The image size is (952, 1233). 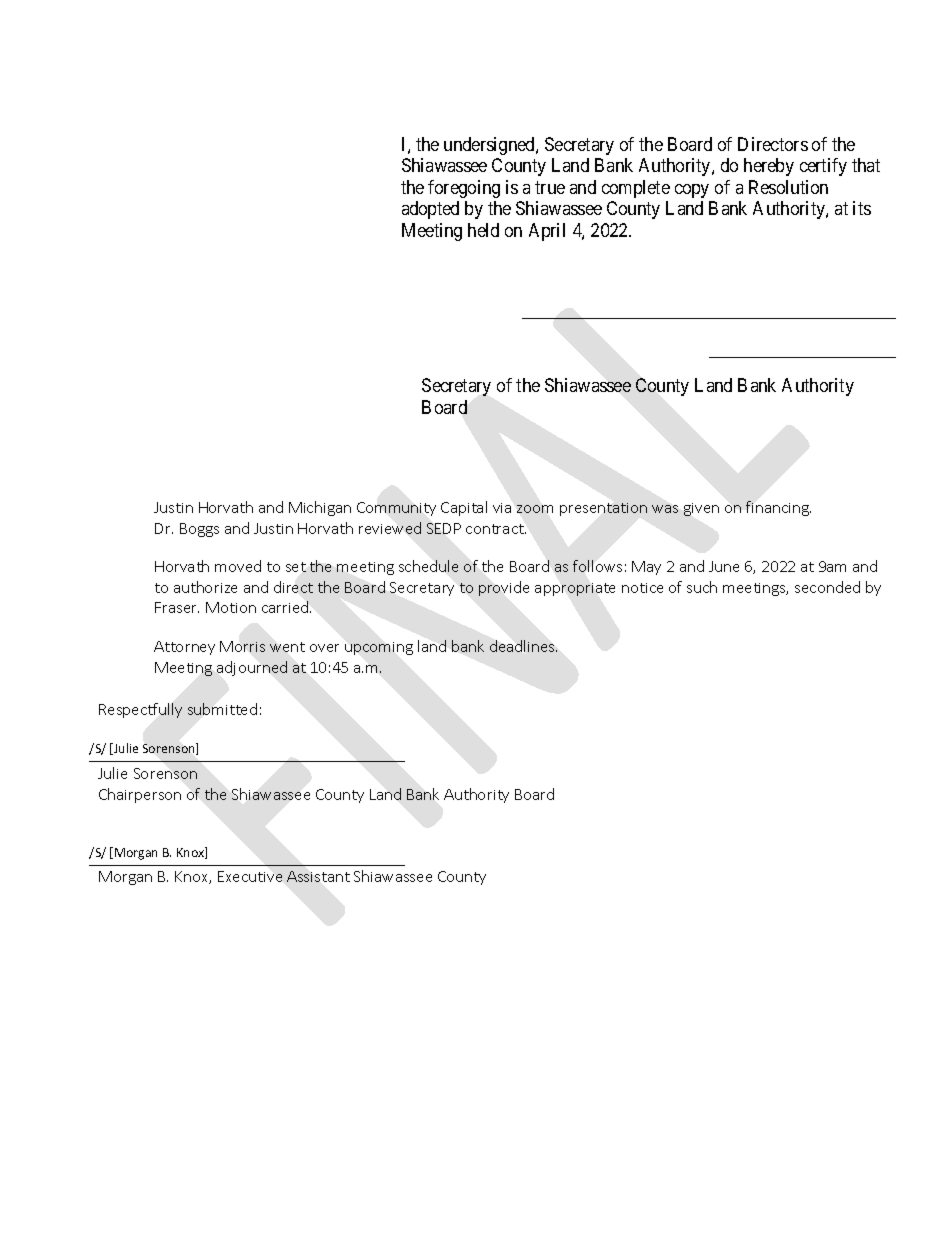 What do you see at coordinates (778, 508) in the document?
I see `financing` at bounding box center [778, 508].
